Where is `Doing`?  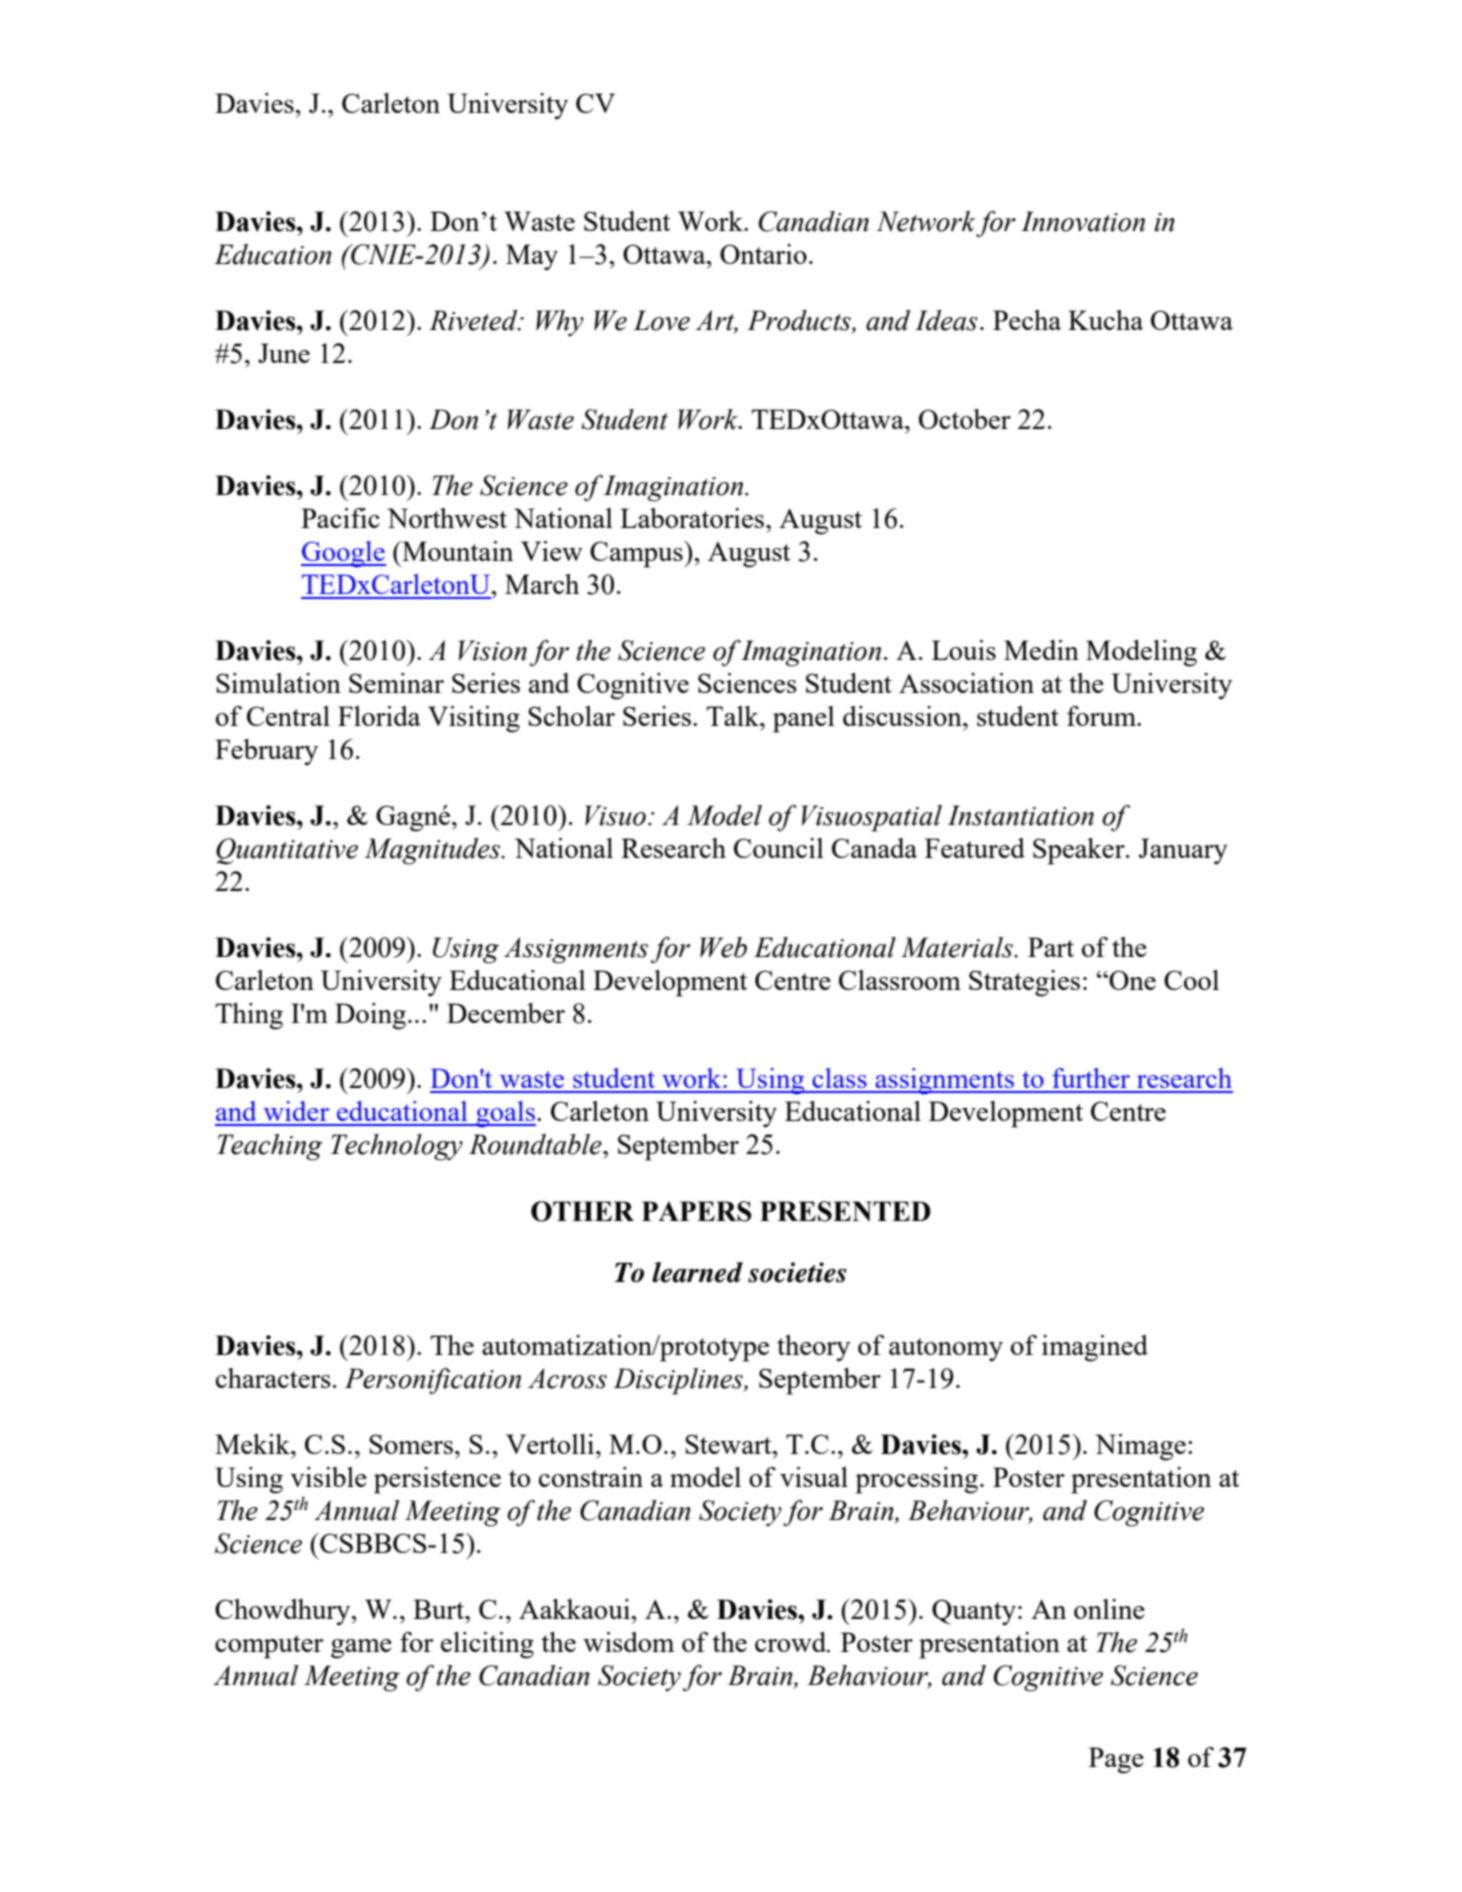 Doing is located at coordinates (370, 1016).
